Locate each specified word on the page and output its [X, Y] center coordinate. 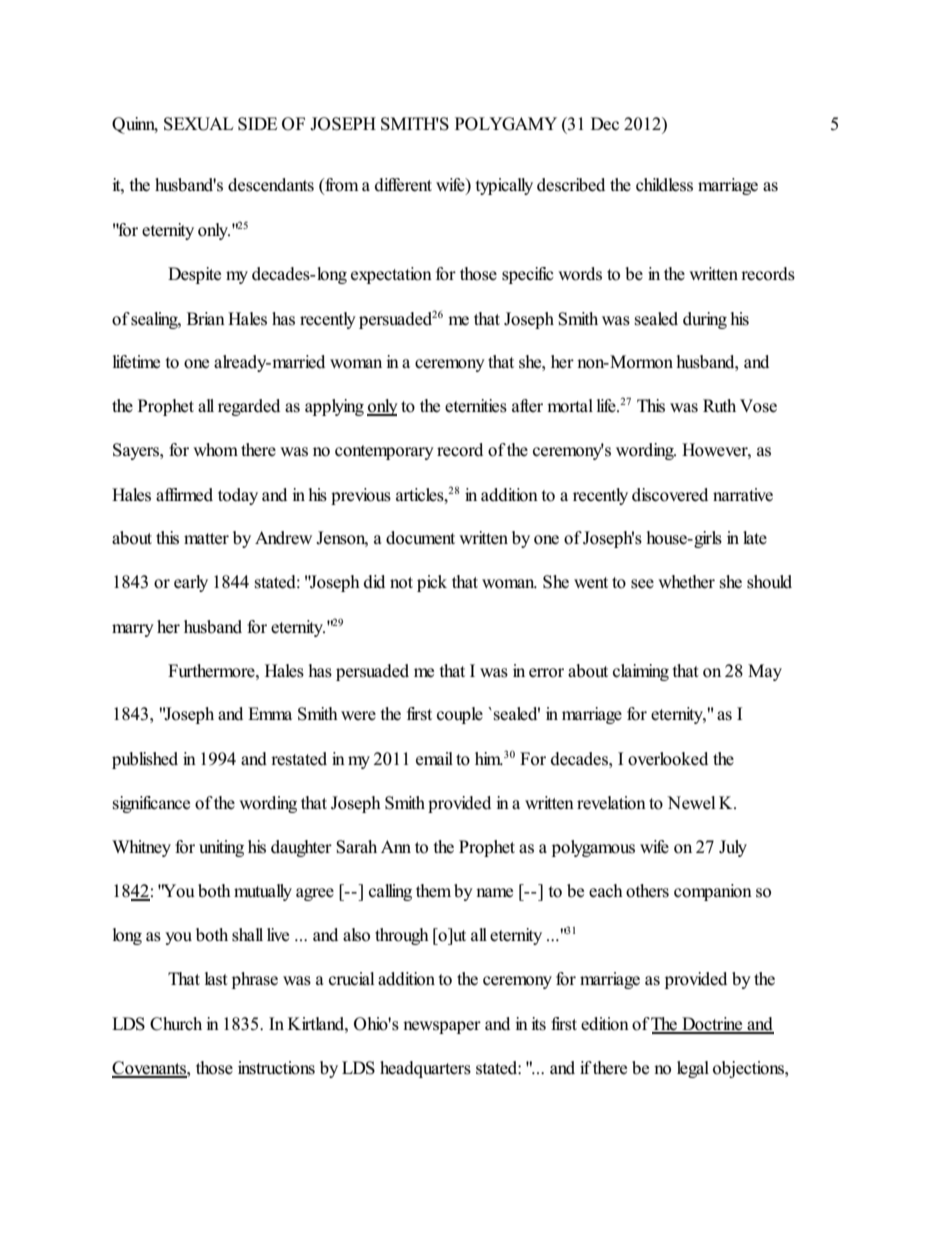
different [403, 185]
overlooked [668, 759]
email [434, 759]
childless [664, 185]
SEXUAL [198, 124]
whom [215, 450]
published [145, 760]
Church [176, 1024]
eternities [476, 406]
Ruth [719, 406]
